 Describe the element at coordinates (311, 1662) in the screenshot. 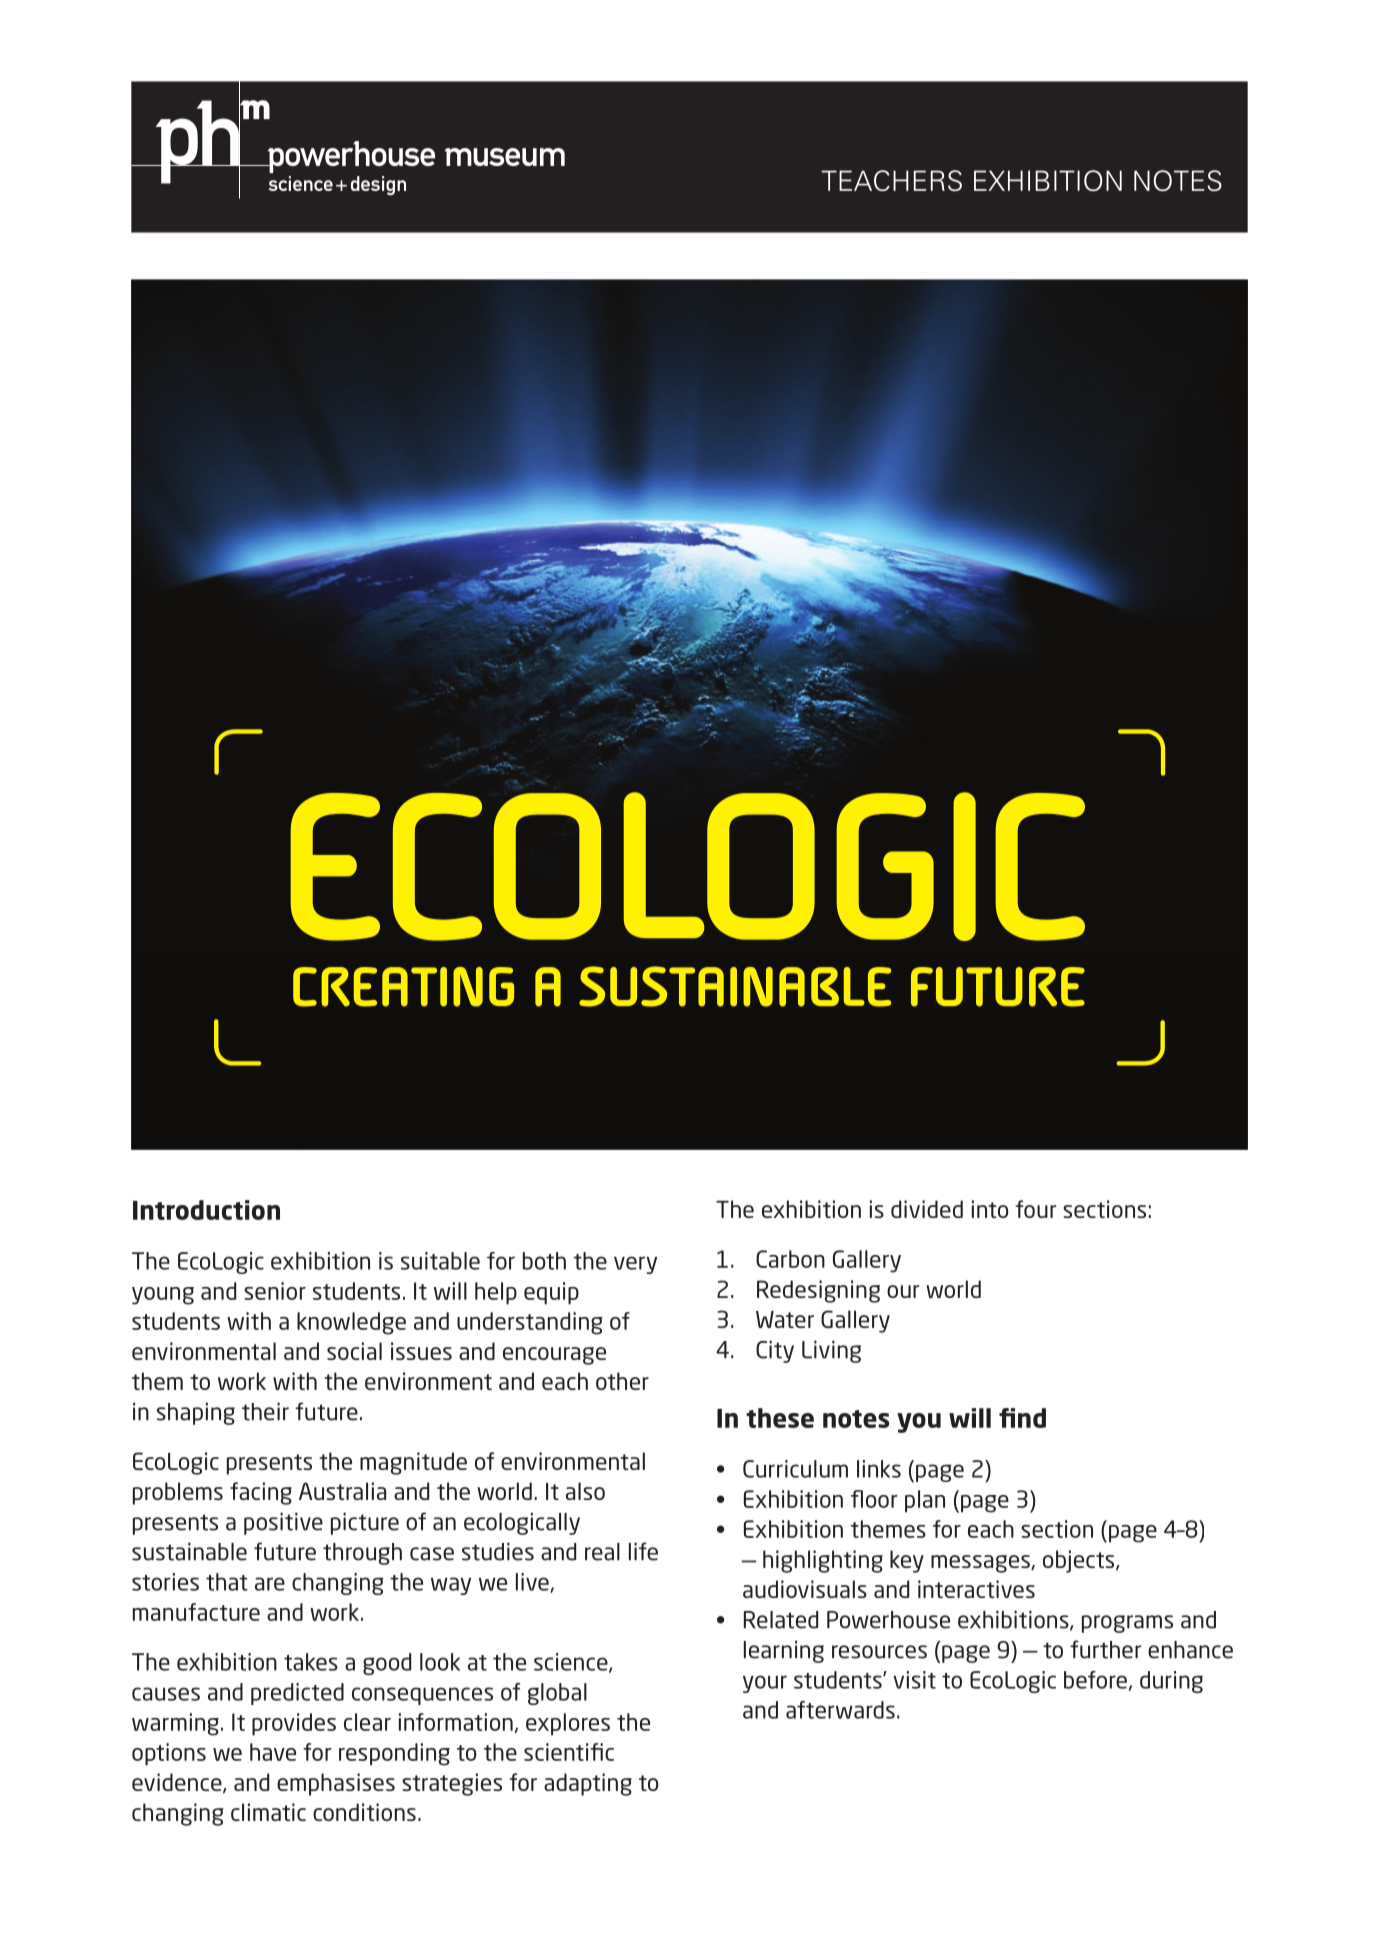

I see `takes` at that location.
